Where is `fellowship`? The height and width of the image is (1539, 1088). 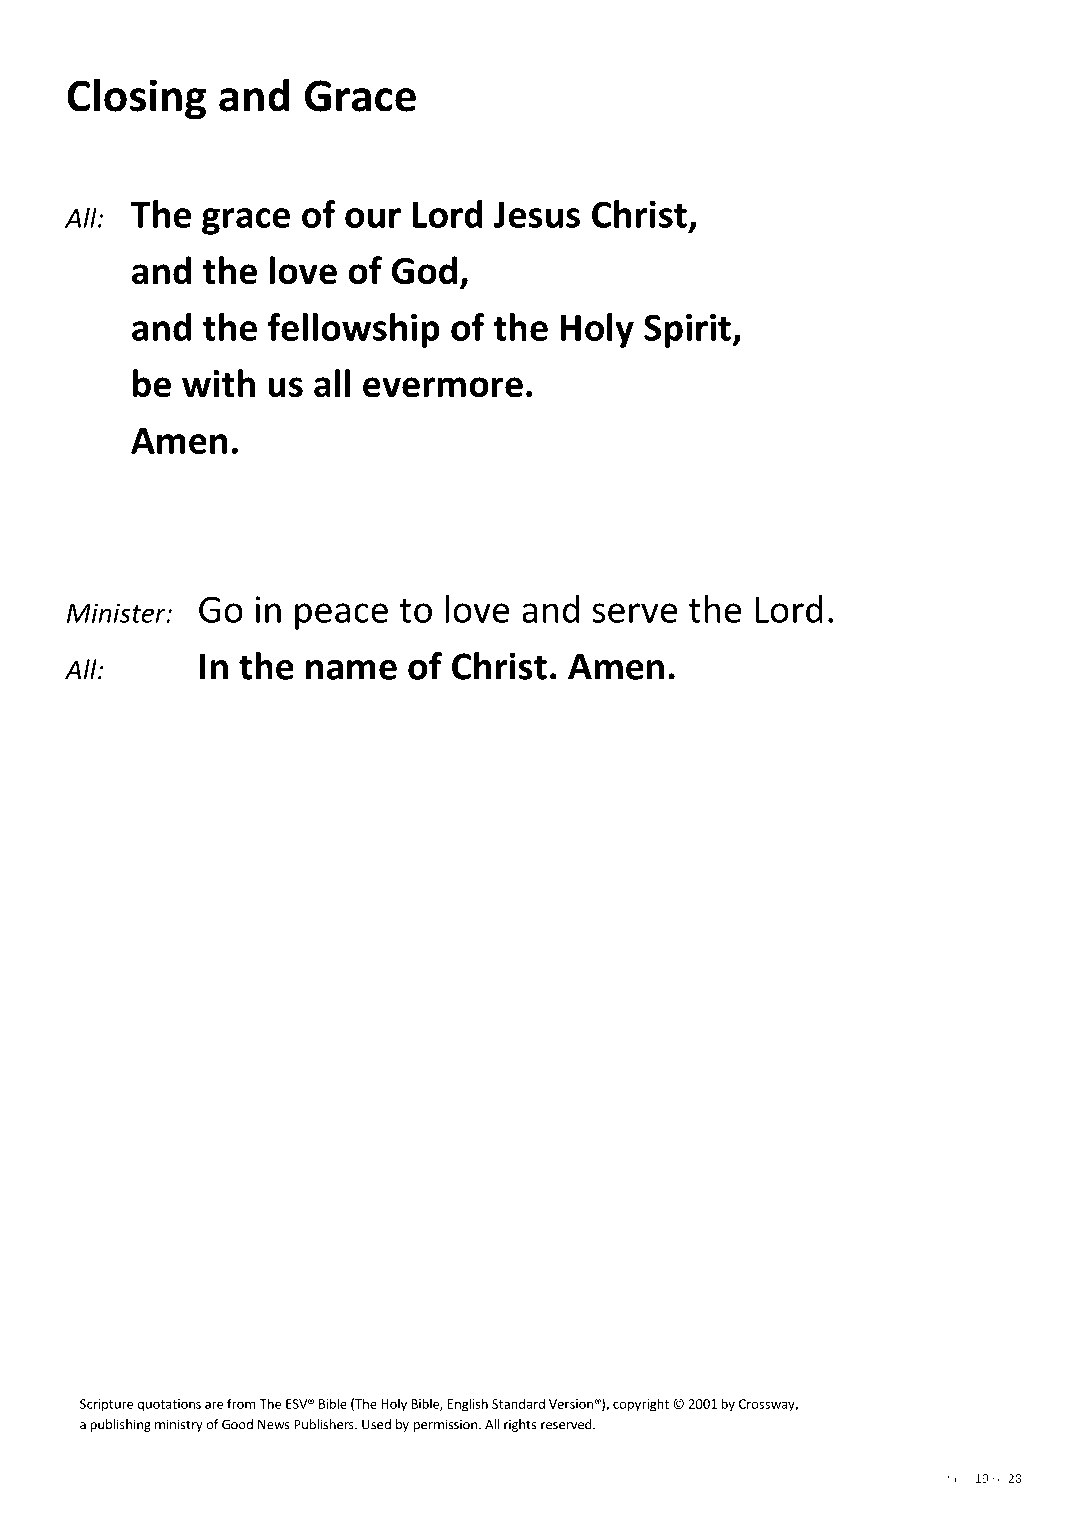 fellowship is located at coordinates (353, 330).
